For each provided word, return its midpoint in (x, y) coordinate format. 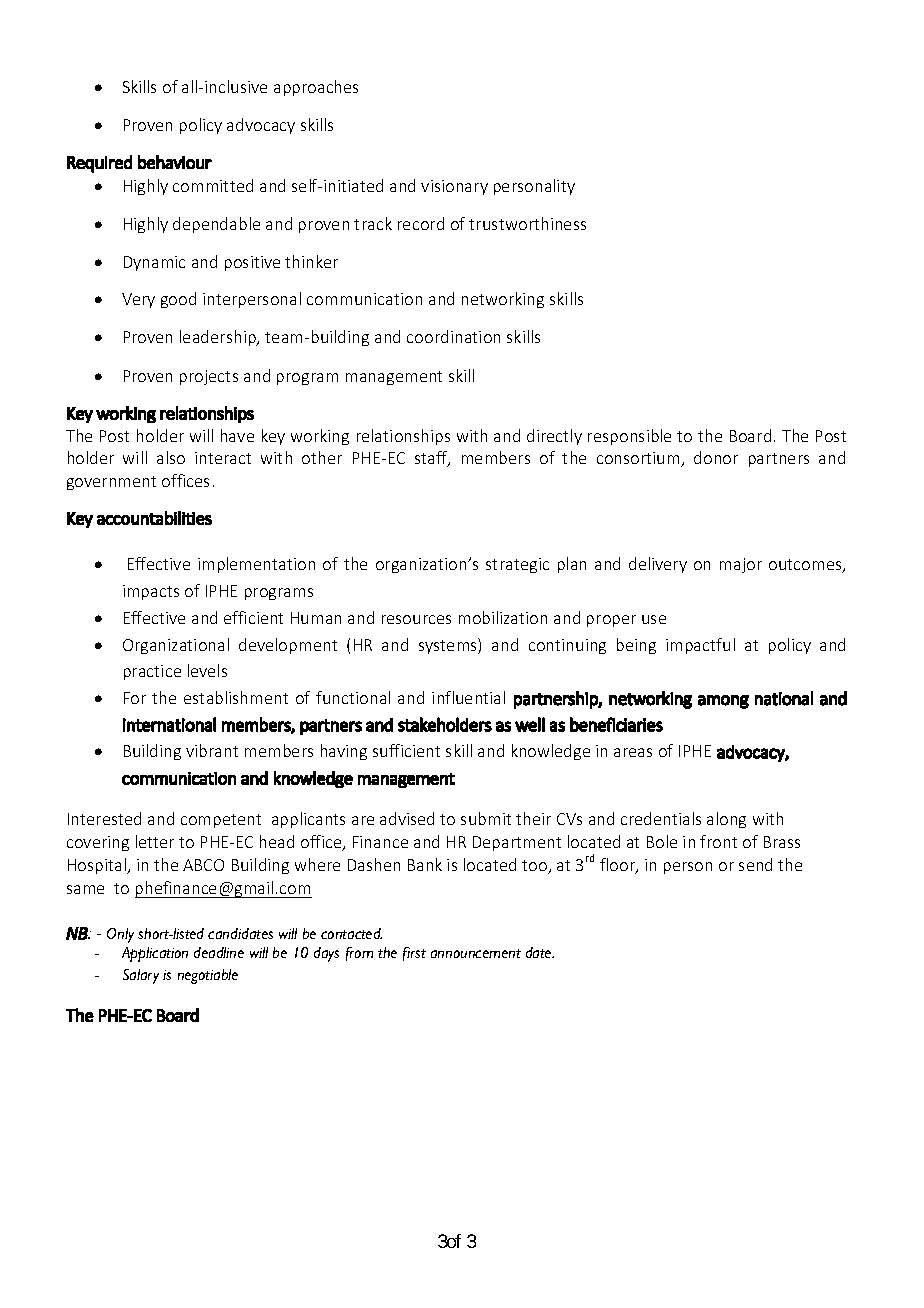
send (755, 864)
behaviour (175, 162)
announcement (476, 953)
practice (152, 672)
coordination (453, 336)
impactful (700, 646)
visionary (454, 187)
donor (716, 457)
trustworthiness (527, 223)
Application (155, 954)
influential (468, 697)
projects (209, 377)
